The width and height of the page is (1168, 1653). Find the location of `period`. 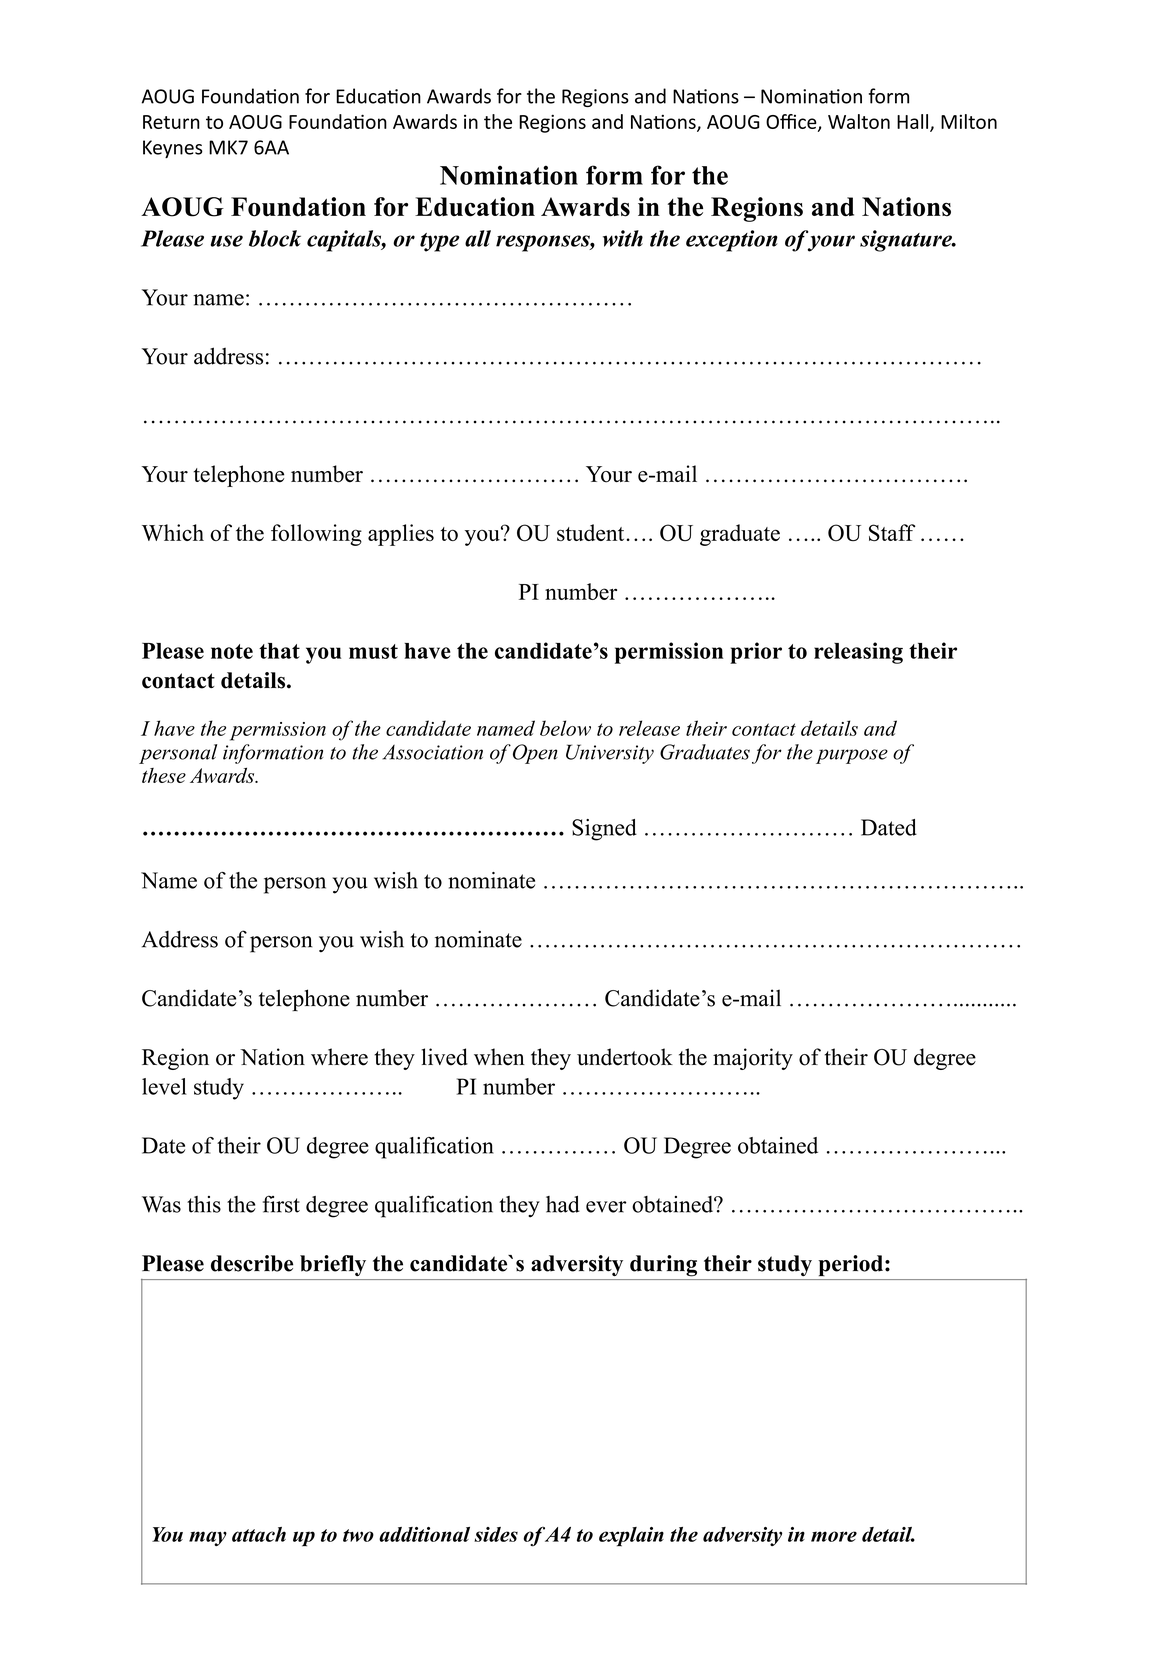

period is located at coordinates (851, 1265).
